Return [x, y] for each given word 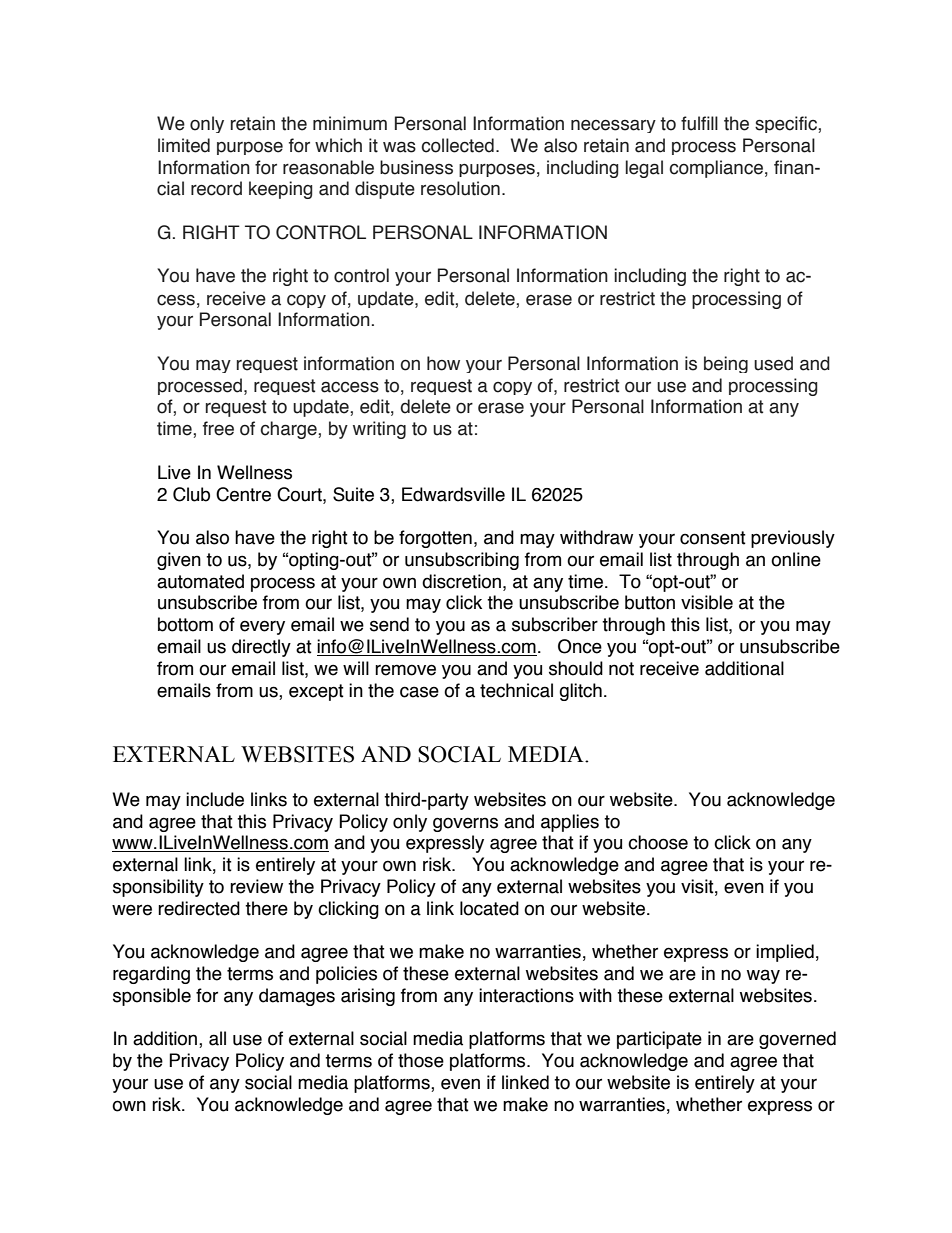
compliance [716, 169]
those [421, 1060]
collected [457, 145]
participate [659, 1040]
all [217, 1038]
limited [184, 145]
